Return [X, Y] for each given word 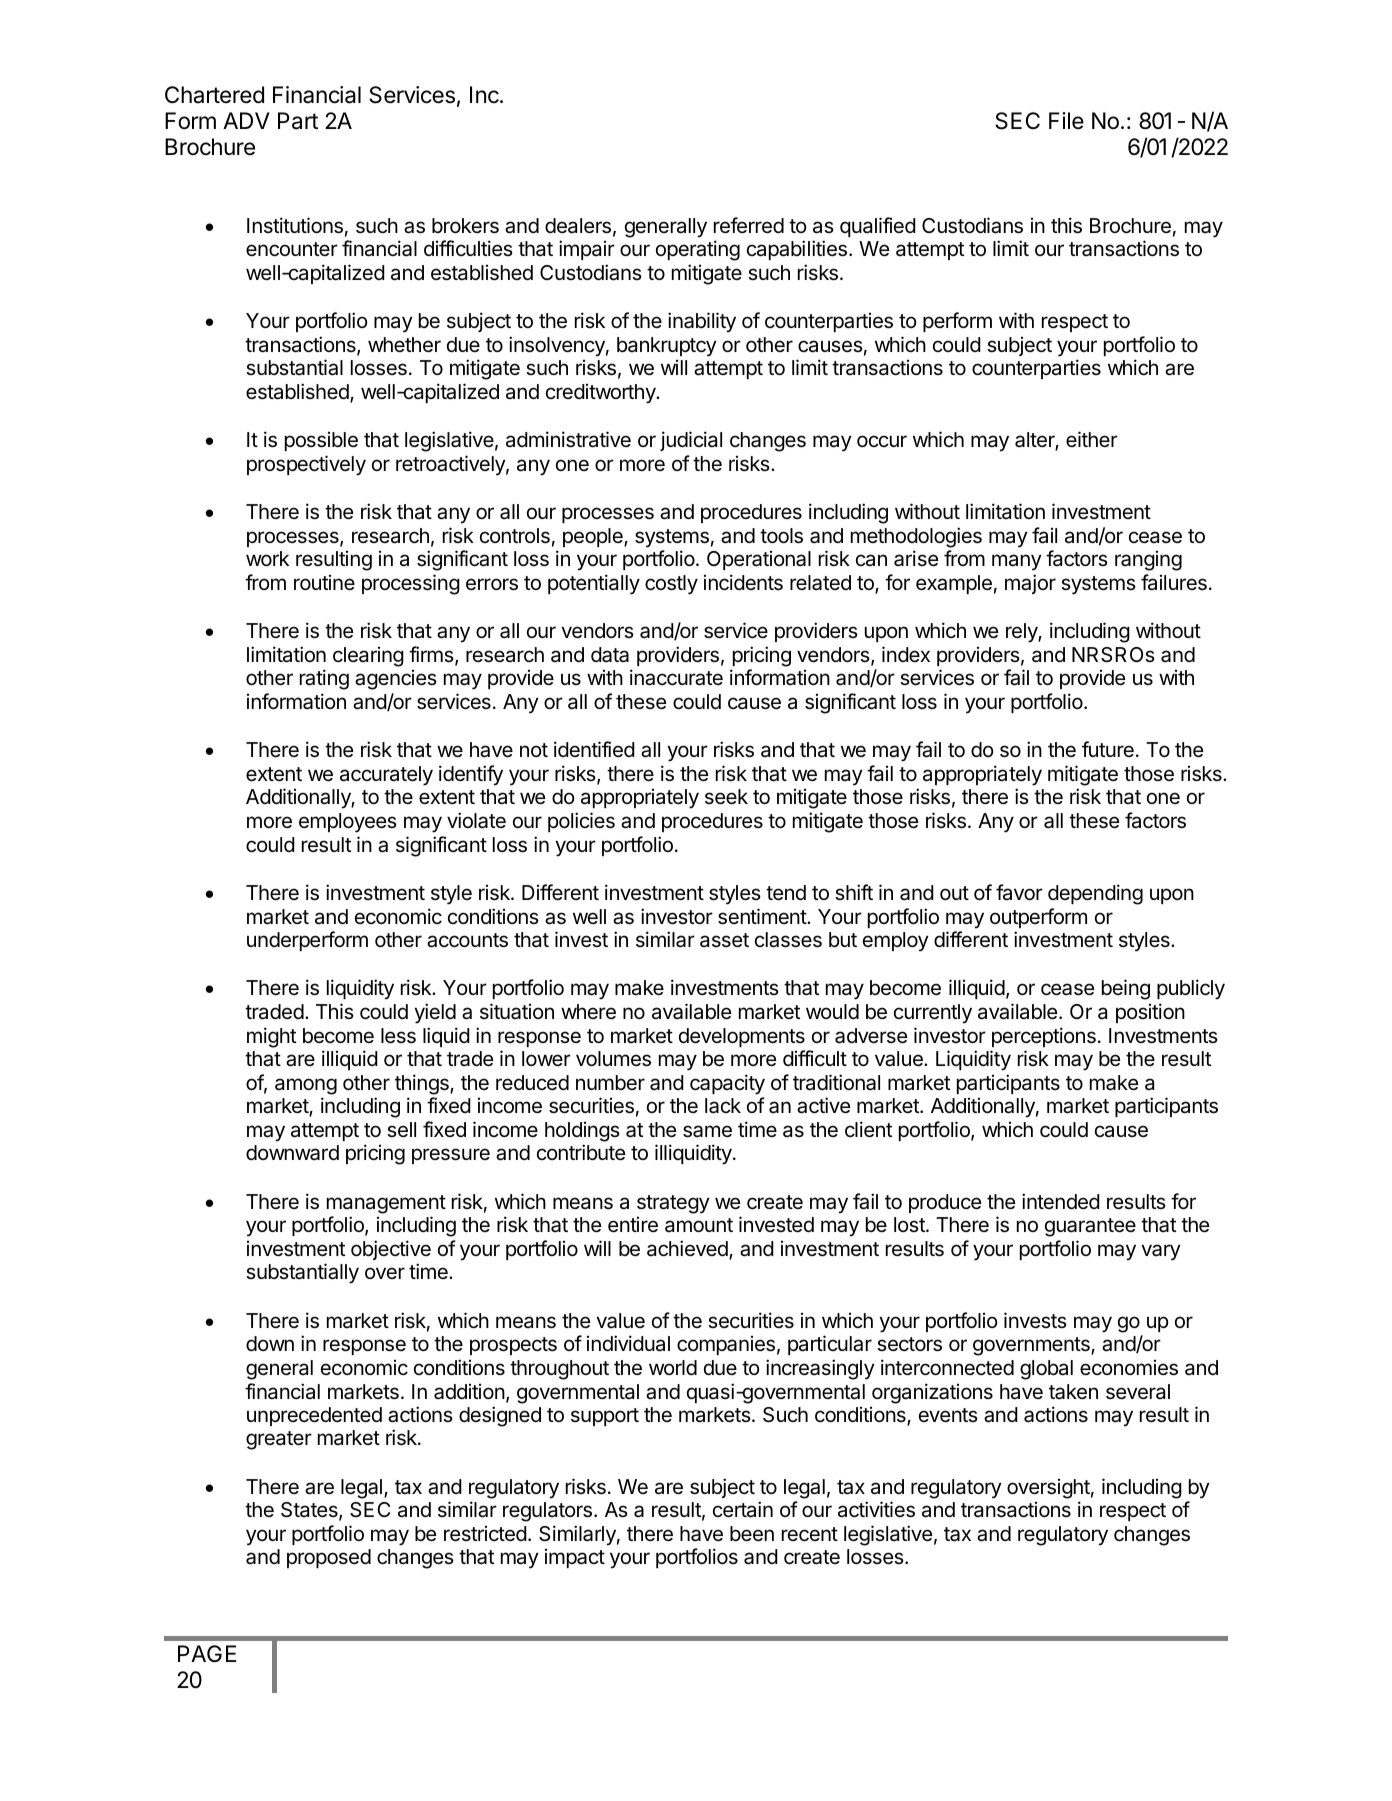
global [1046, 1370]
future [1108, 749]
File [1066, 121]
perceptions [1044, 1037]
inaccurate [676, 677]
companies [726, 1345]
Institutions [295, 225]
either [1092, 439]
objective [391, 1250]
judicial [691, 441]
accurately [386, 776]
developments [742, 1037]
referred [749, 225]
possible [321, 441]
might [271, 1037]
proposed [329, 1558]
